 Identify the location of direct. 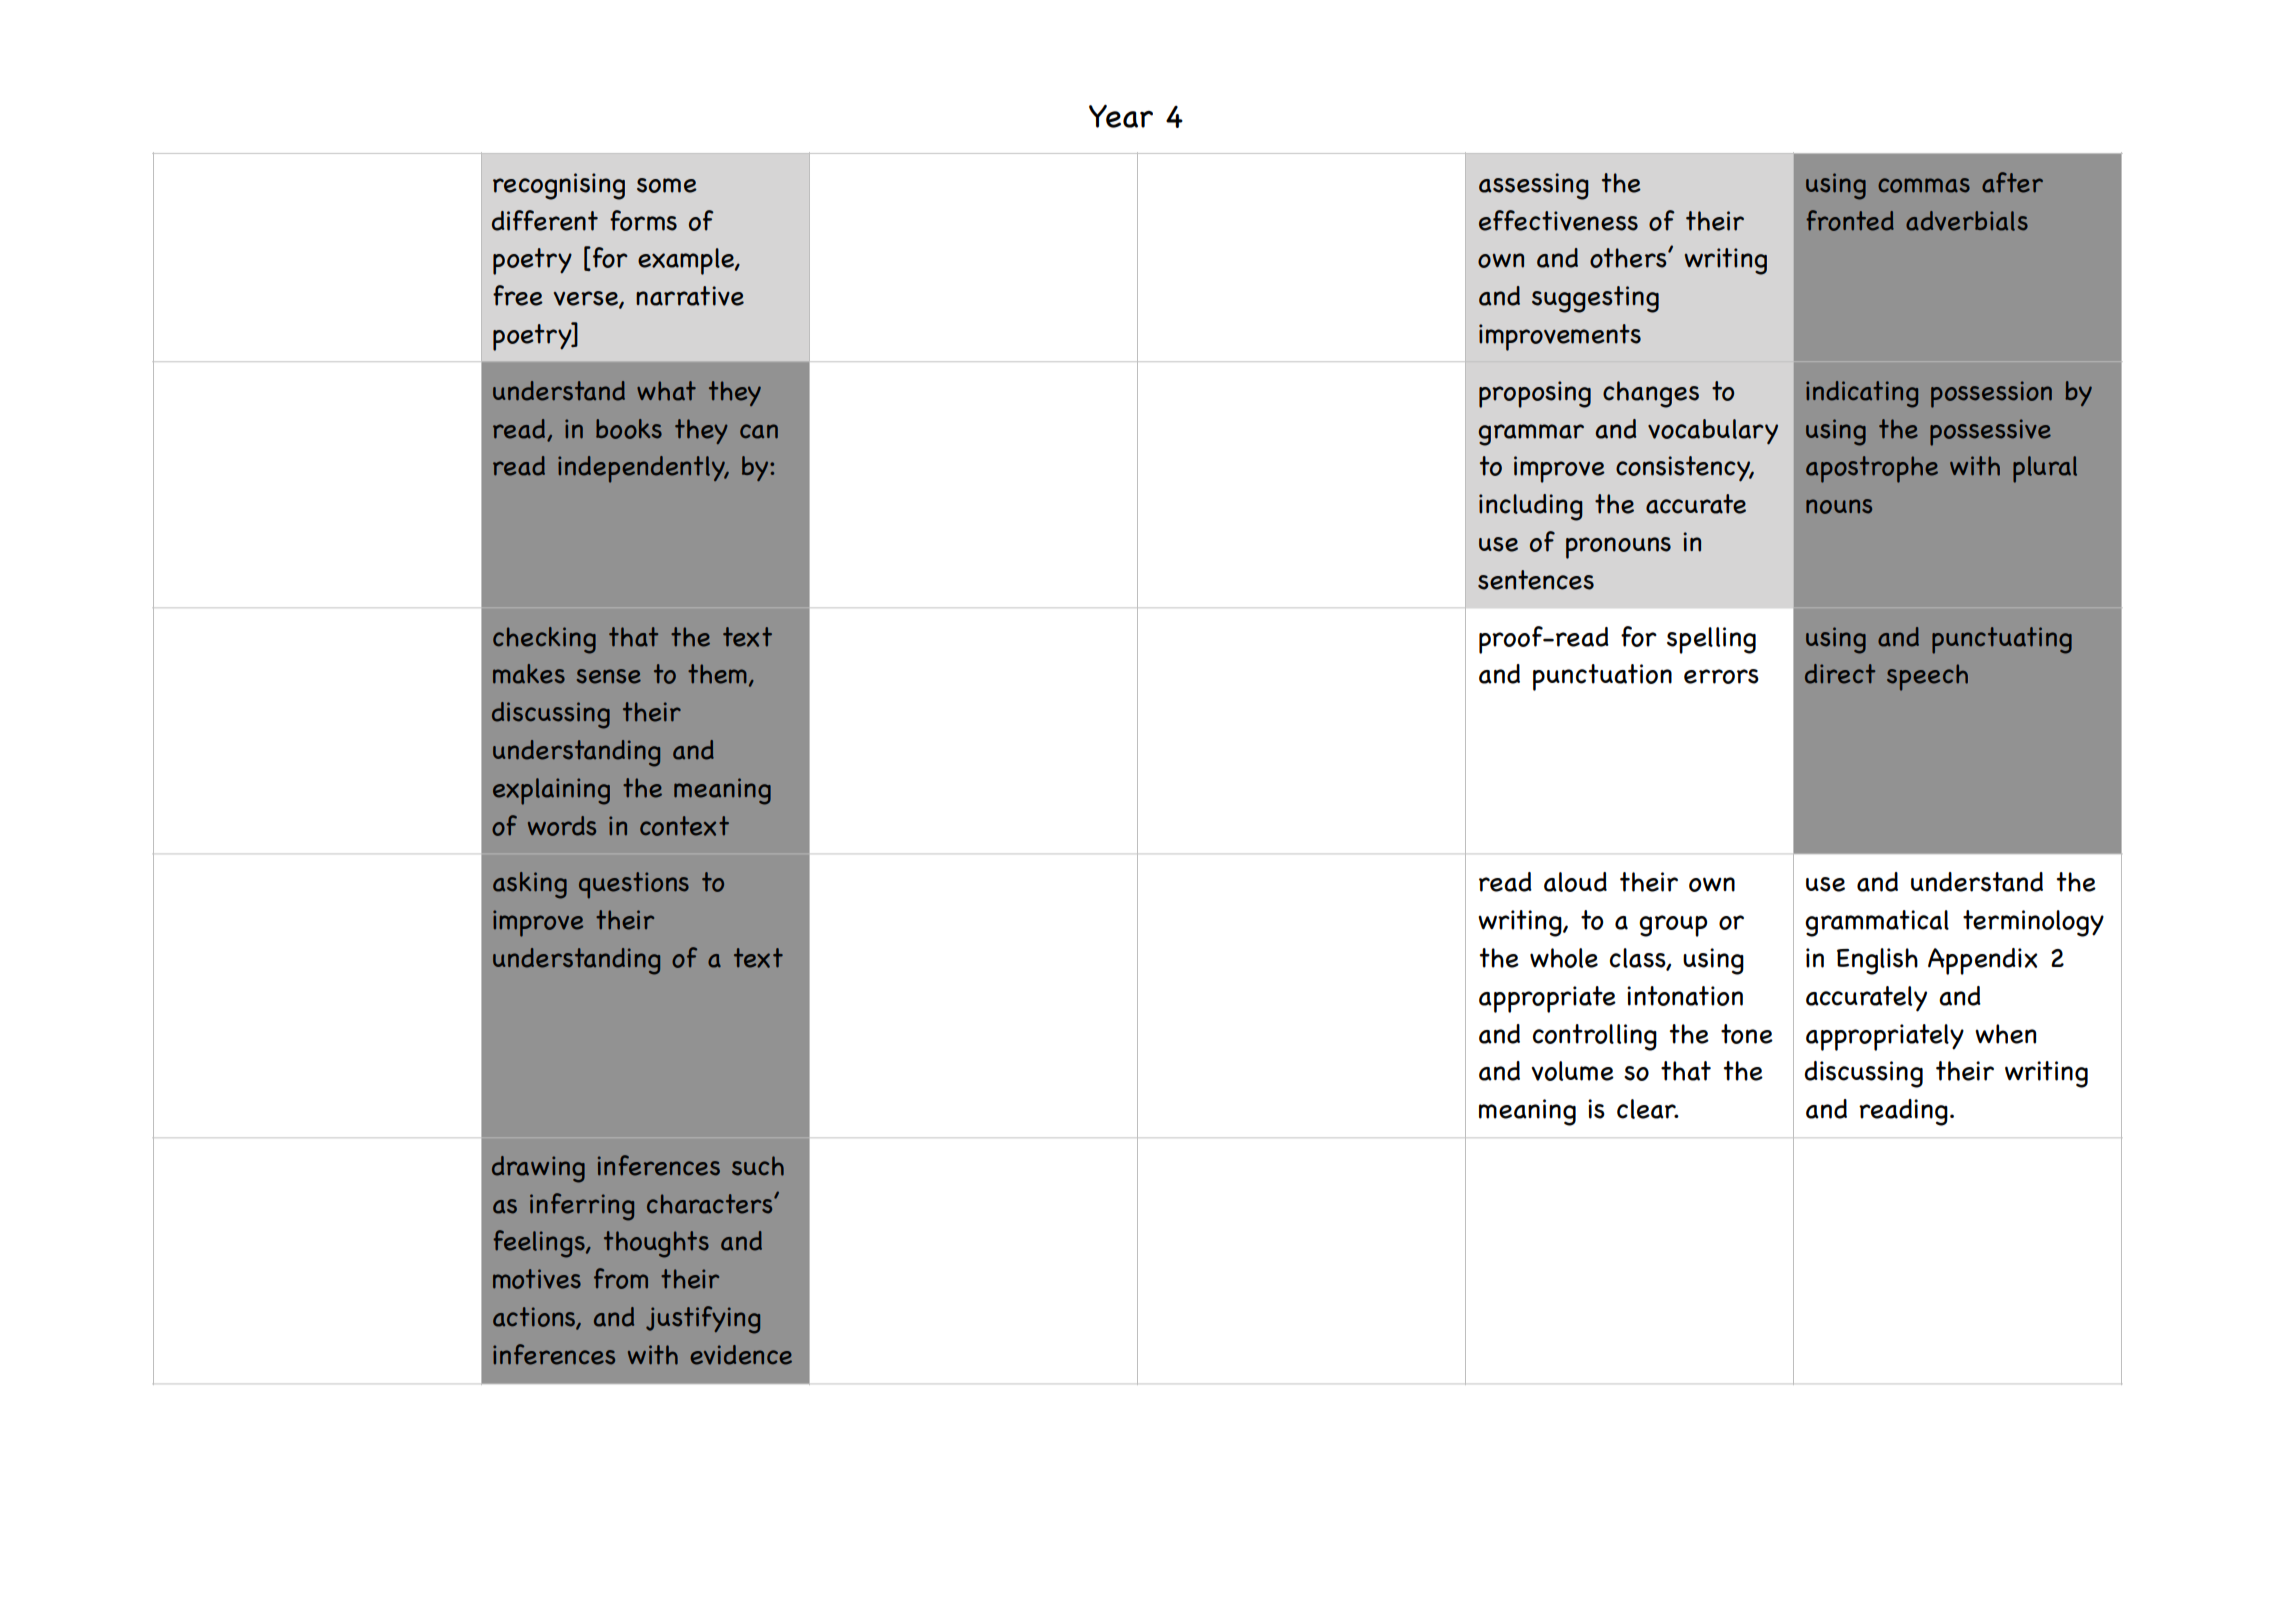
(1840, 674).
